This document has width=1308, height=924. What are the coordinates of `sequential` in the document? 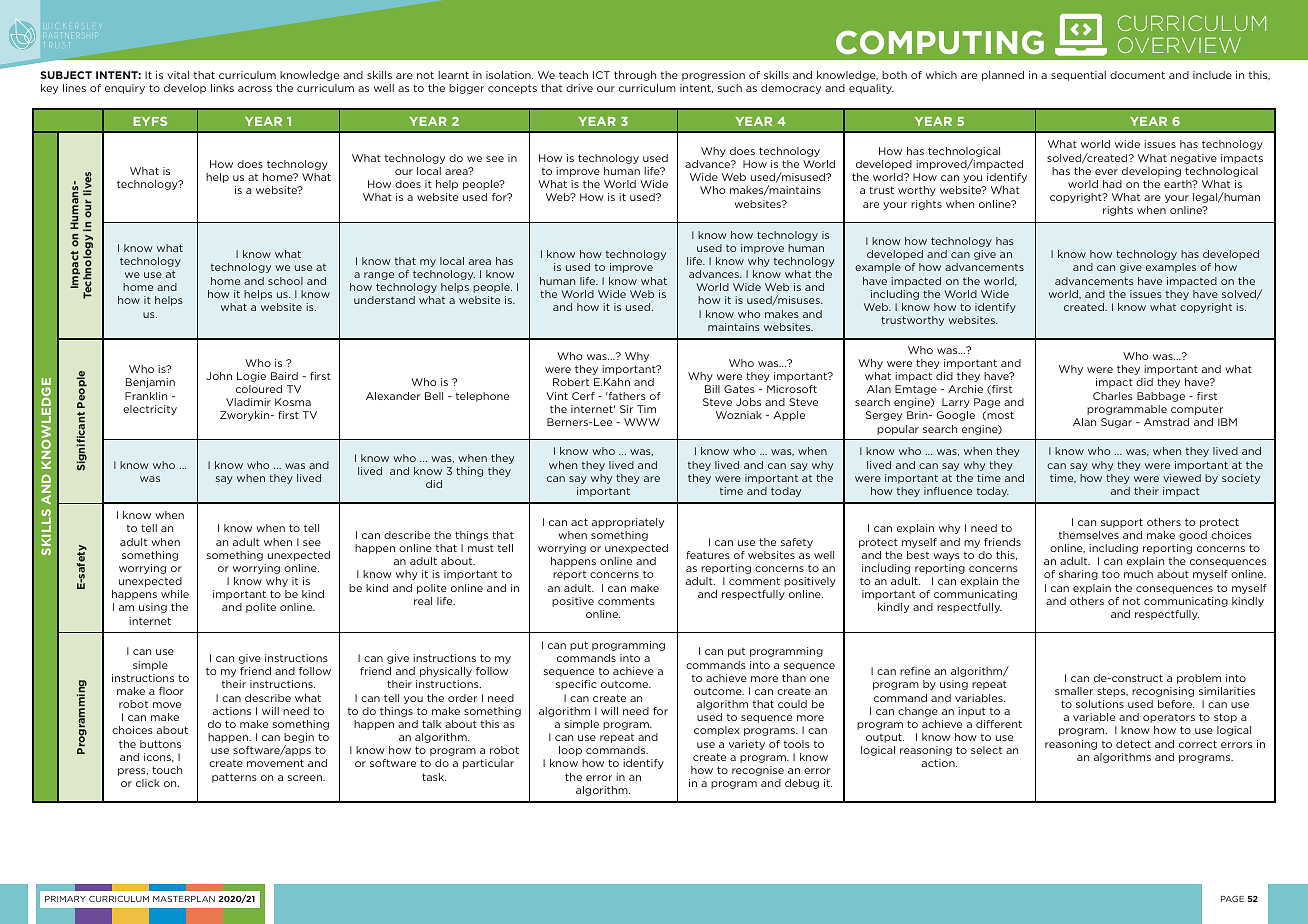 It's located at (1078, 76).
